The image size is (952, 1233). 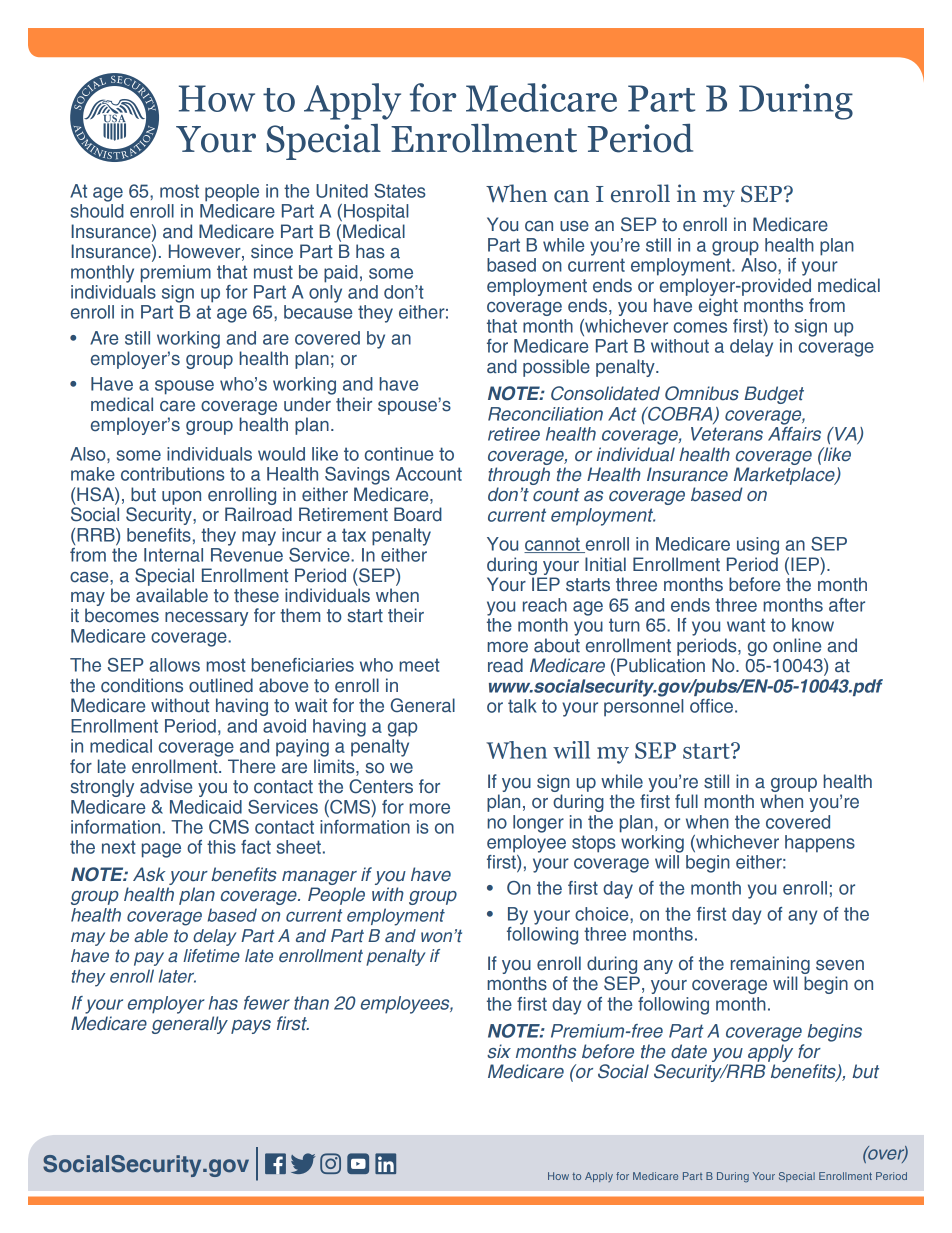 What do you see at coordinates (711, 706) in the document?
I see `office` at bounding box center [711, 706].
